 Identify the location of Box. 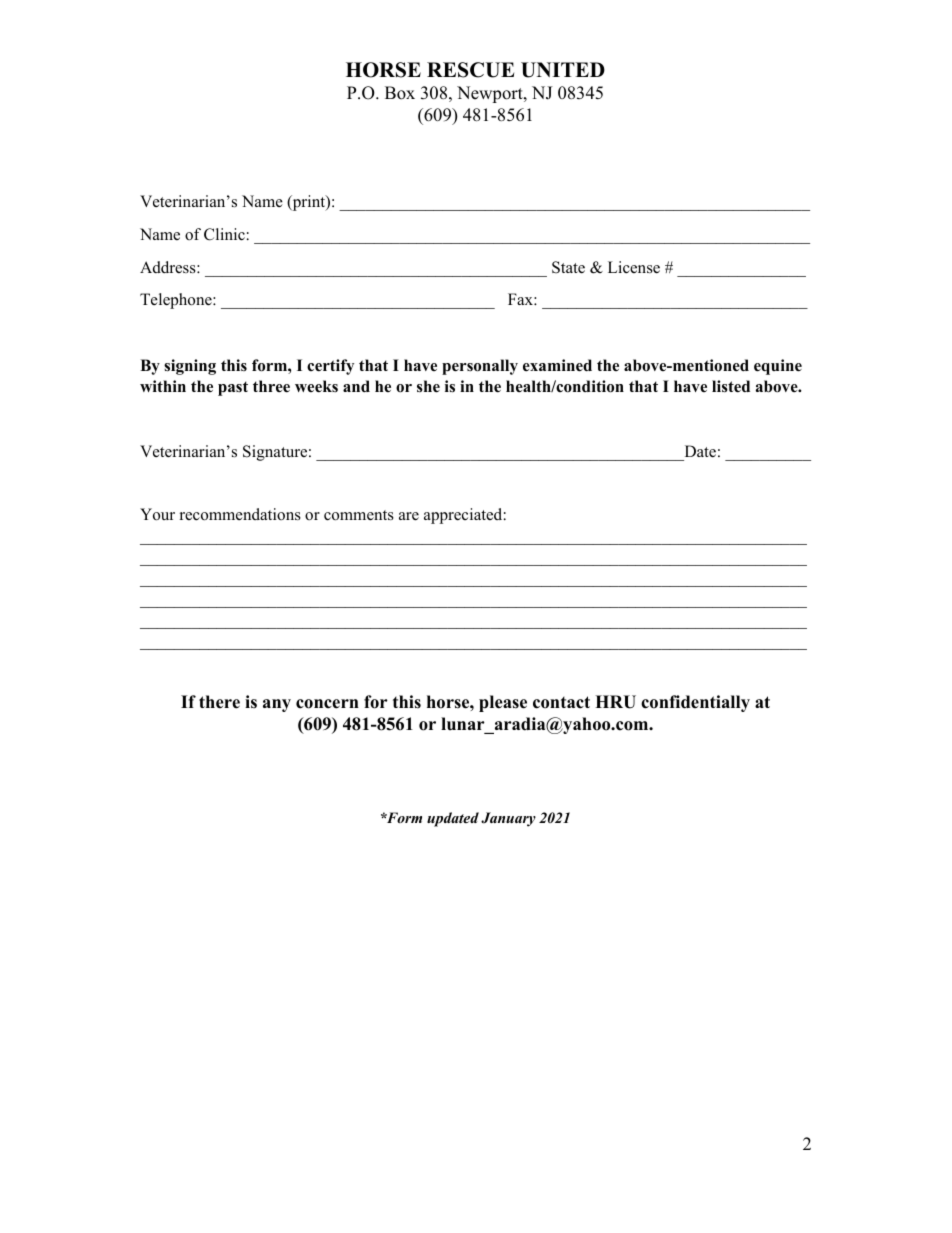
(400, 93).
